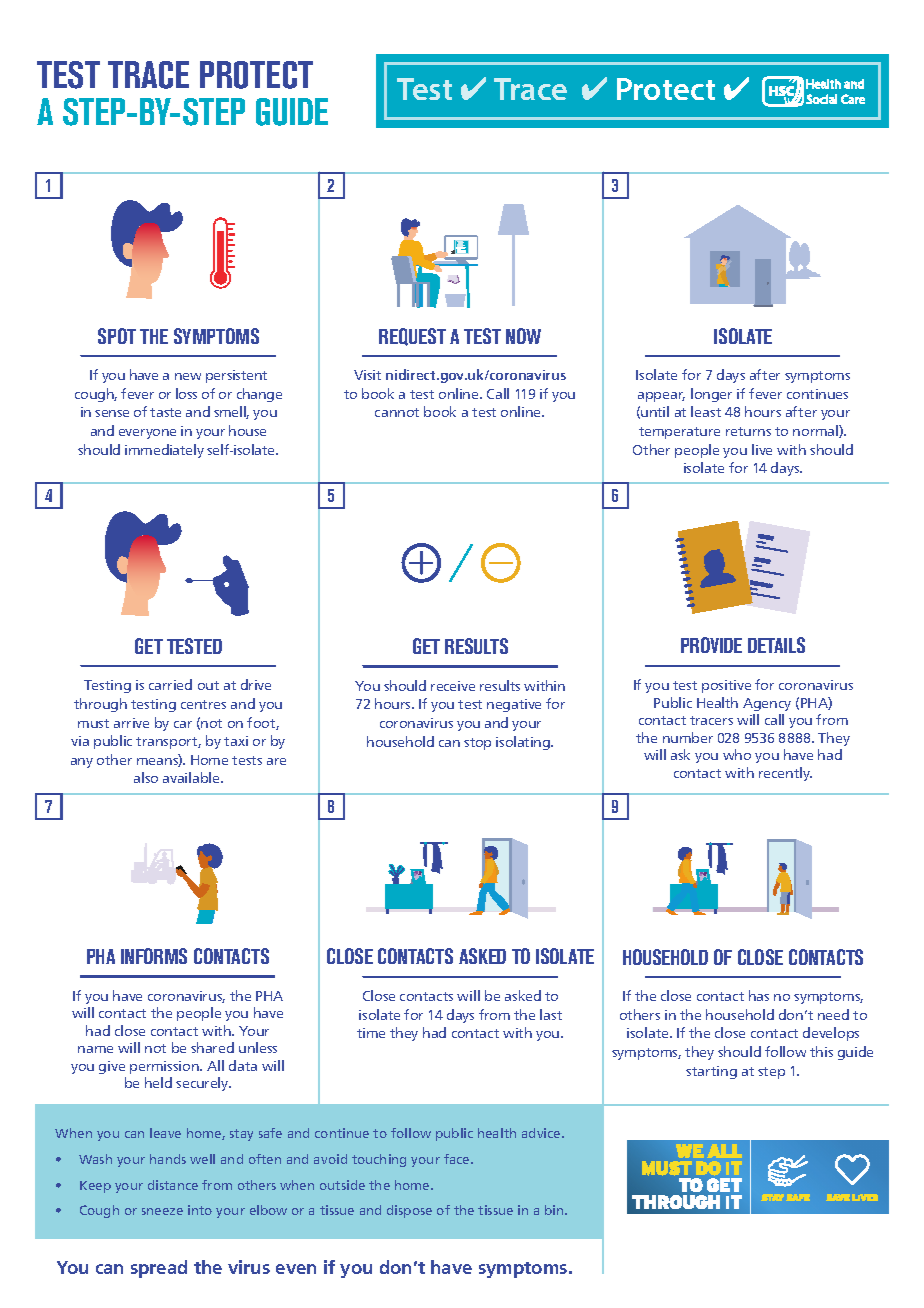 This screenshot has height=1308, width=924. Describe the element at coordinates (453, 686) in the screenshot. I see `receive` at that location.
